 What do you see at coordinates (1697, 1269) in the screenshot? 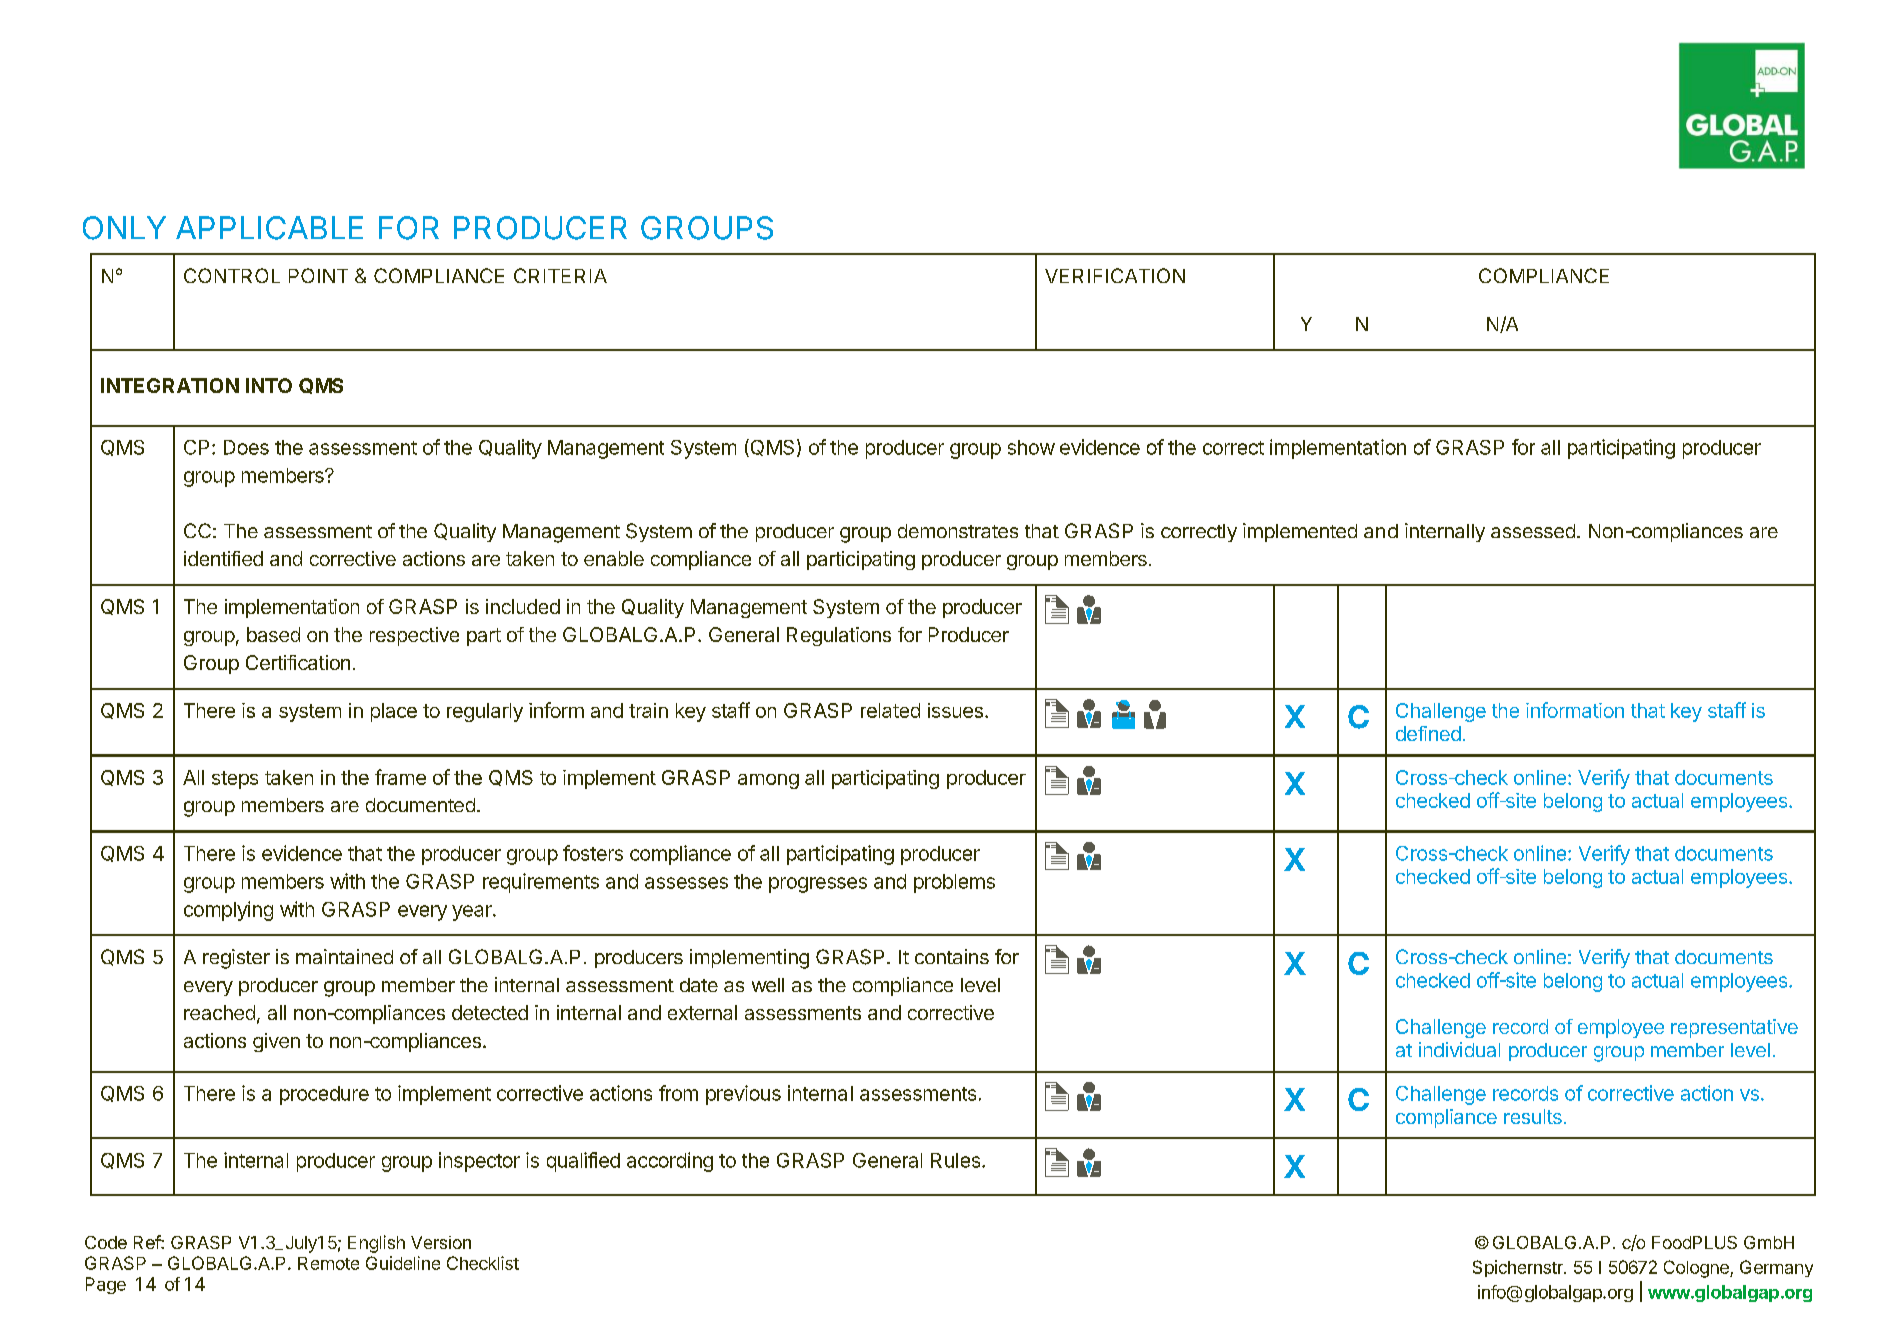
I see `Cologne` at bounding box center [1697, 1269].
